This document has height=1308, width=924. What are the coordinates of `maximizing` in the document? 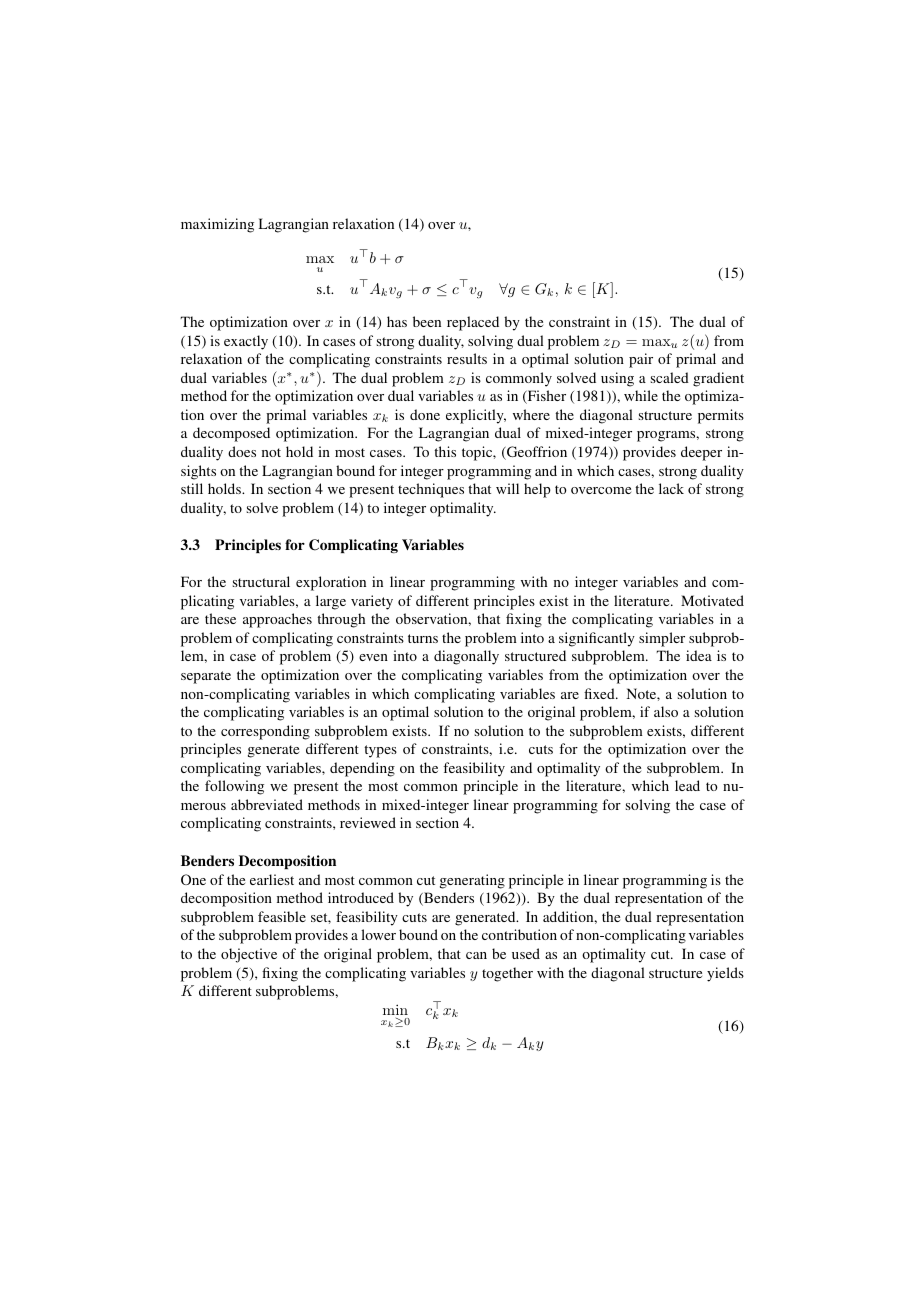 It's located at (217, 225).
